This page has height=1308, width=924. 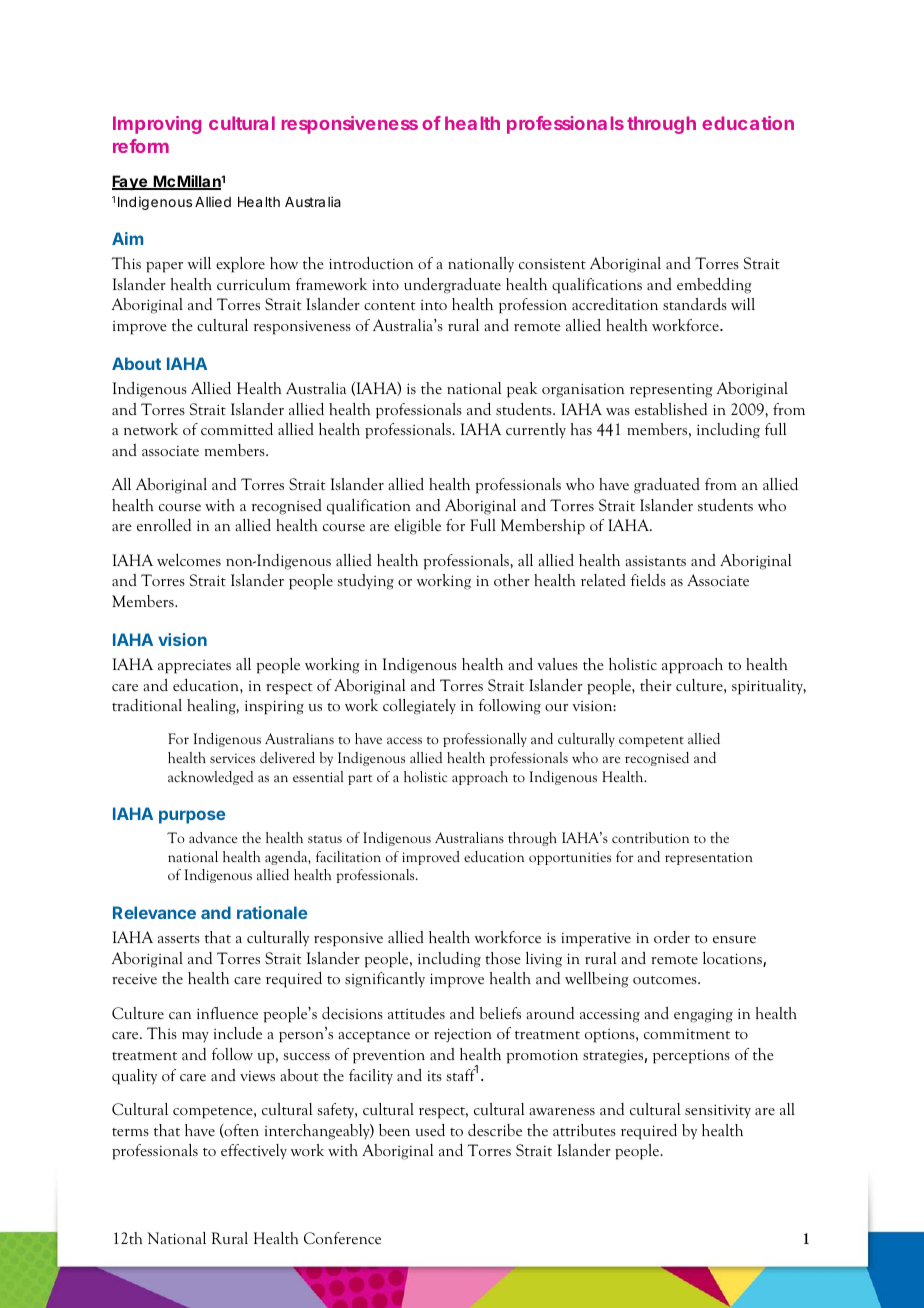 What do you see at coordinates (714, 286) in the page?
I see `embedding` at bounding box center [714, 286].
